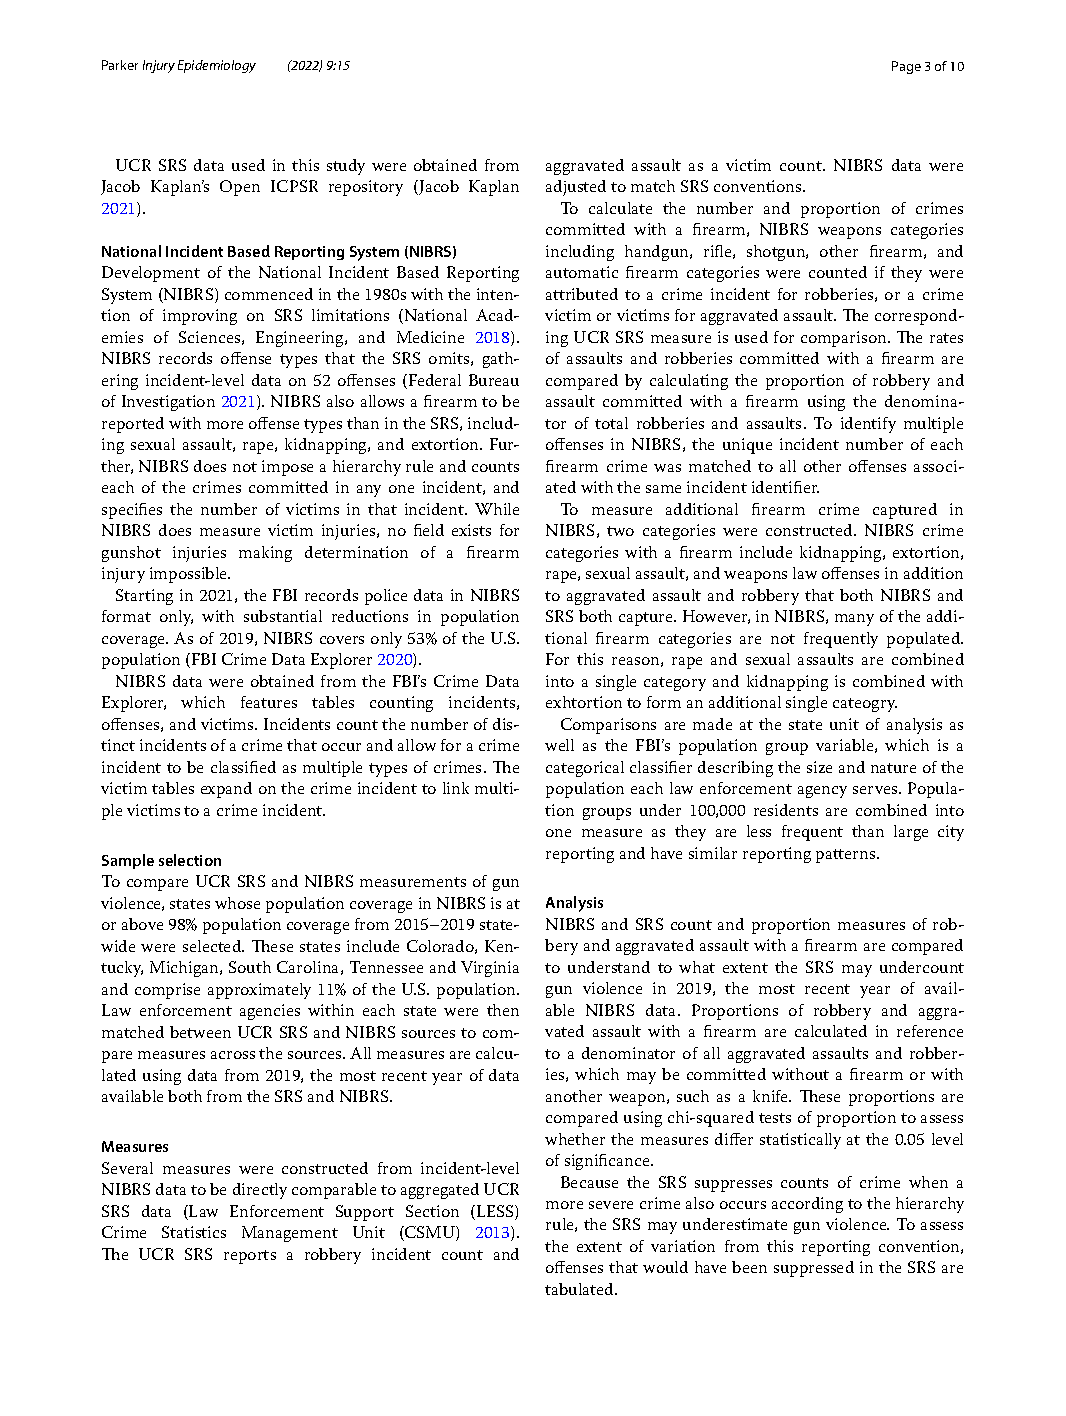 Image resolution: width=1066 pixels, height=1416 pixels. Describe the element at coordinates (807, 1205) in the document. I see `according` at that location.
